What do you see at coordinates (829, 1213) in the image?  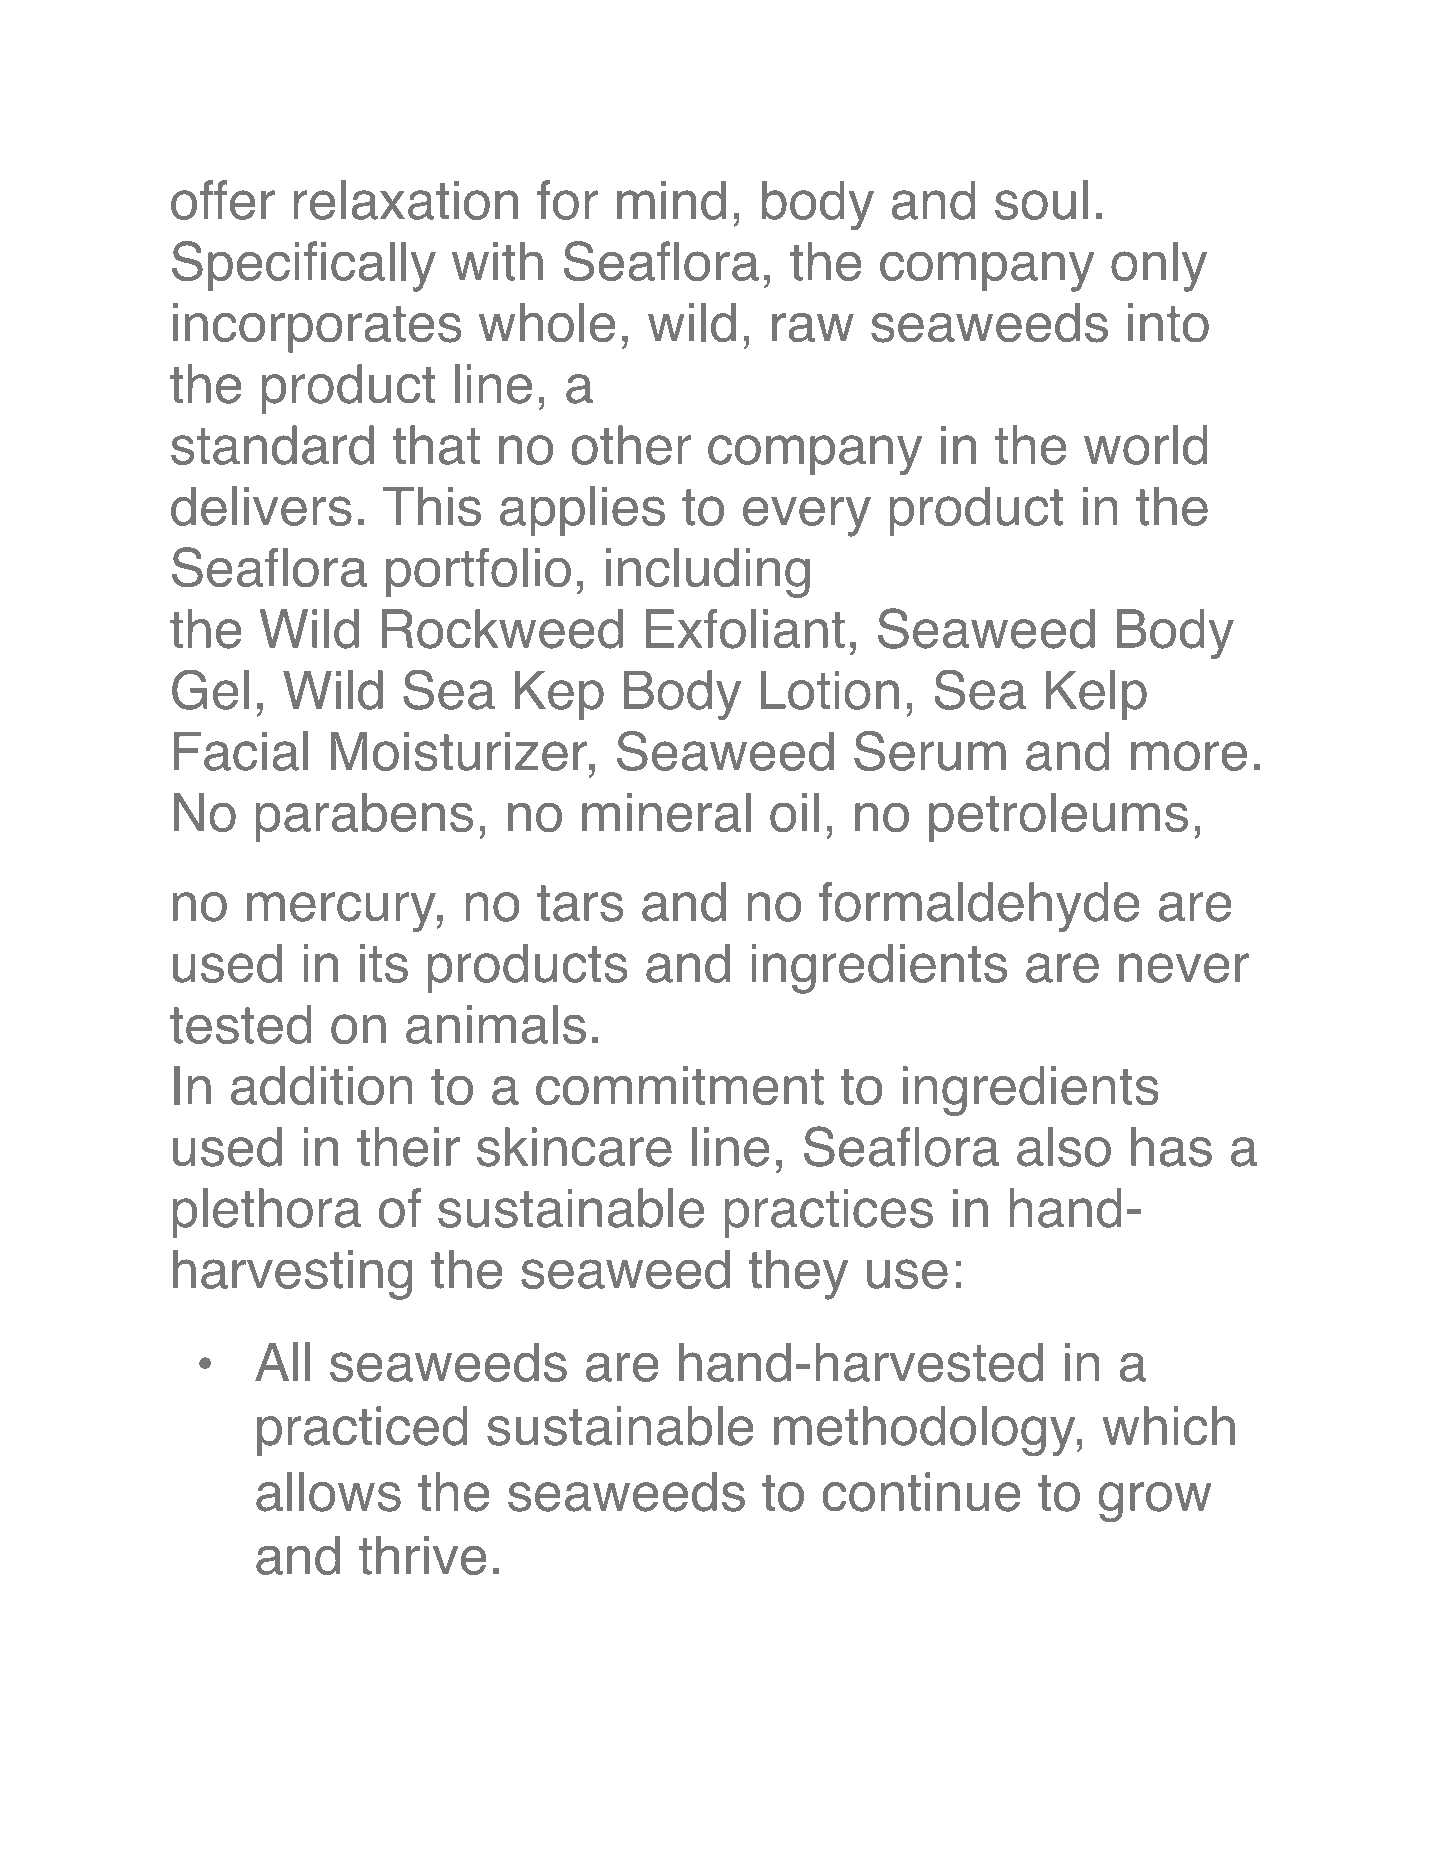 I see `practices` at bounding box center [829, 1213].
